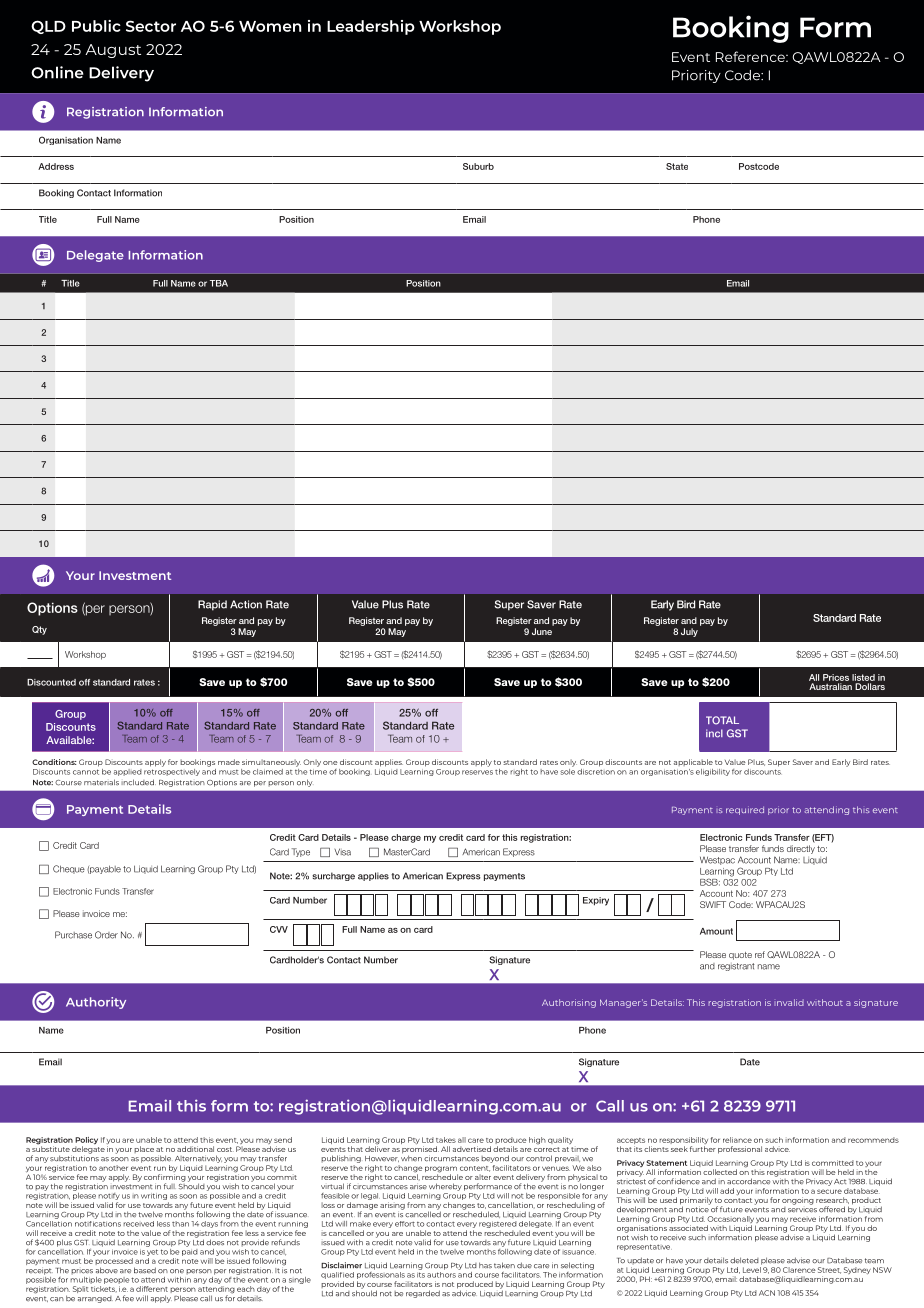  Describe the element at coordinates (689, 632) in the page. I see `July` at that location.
